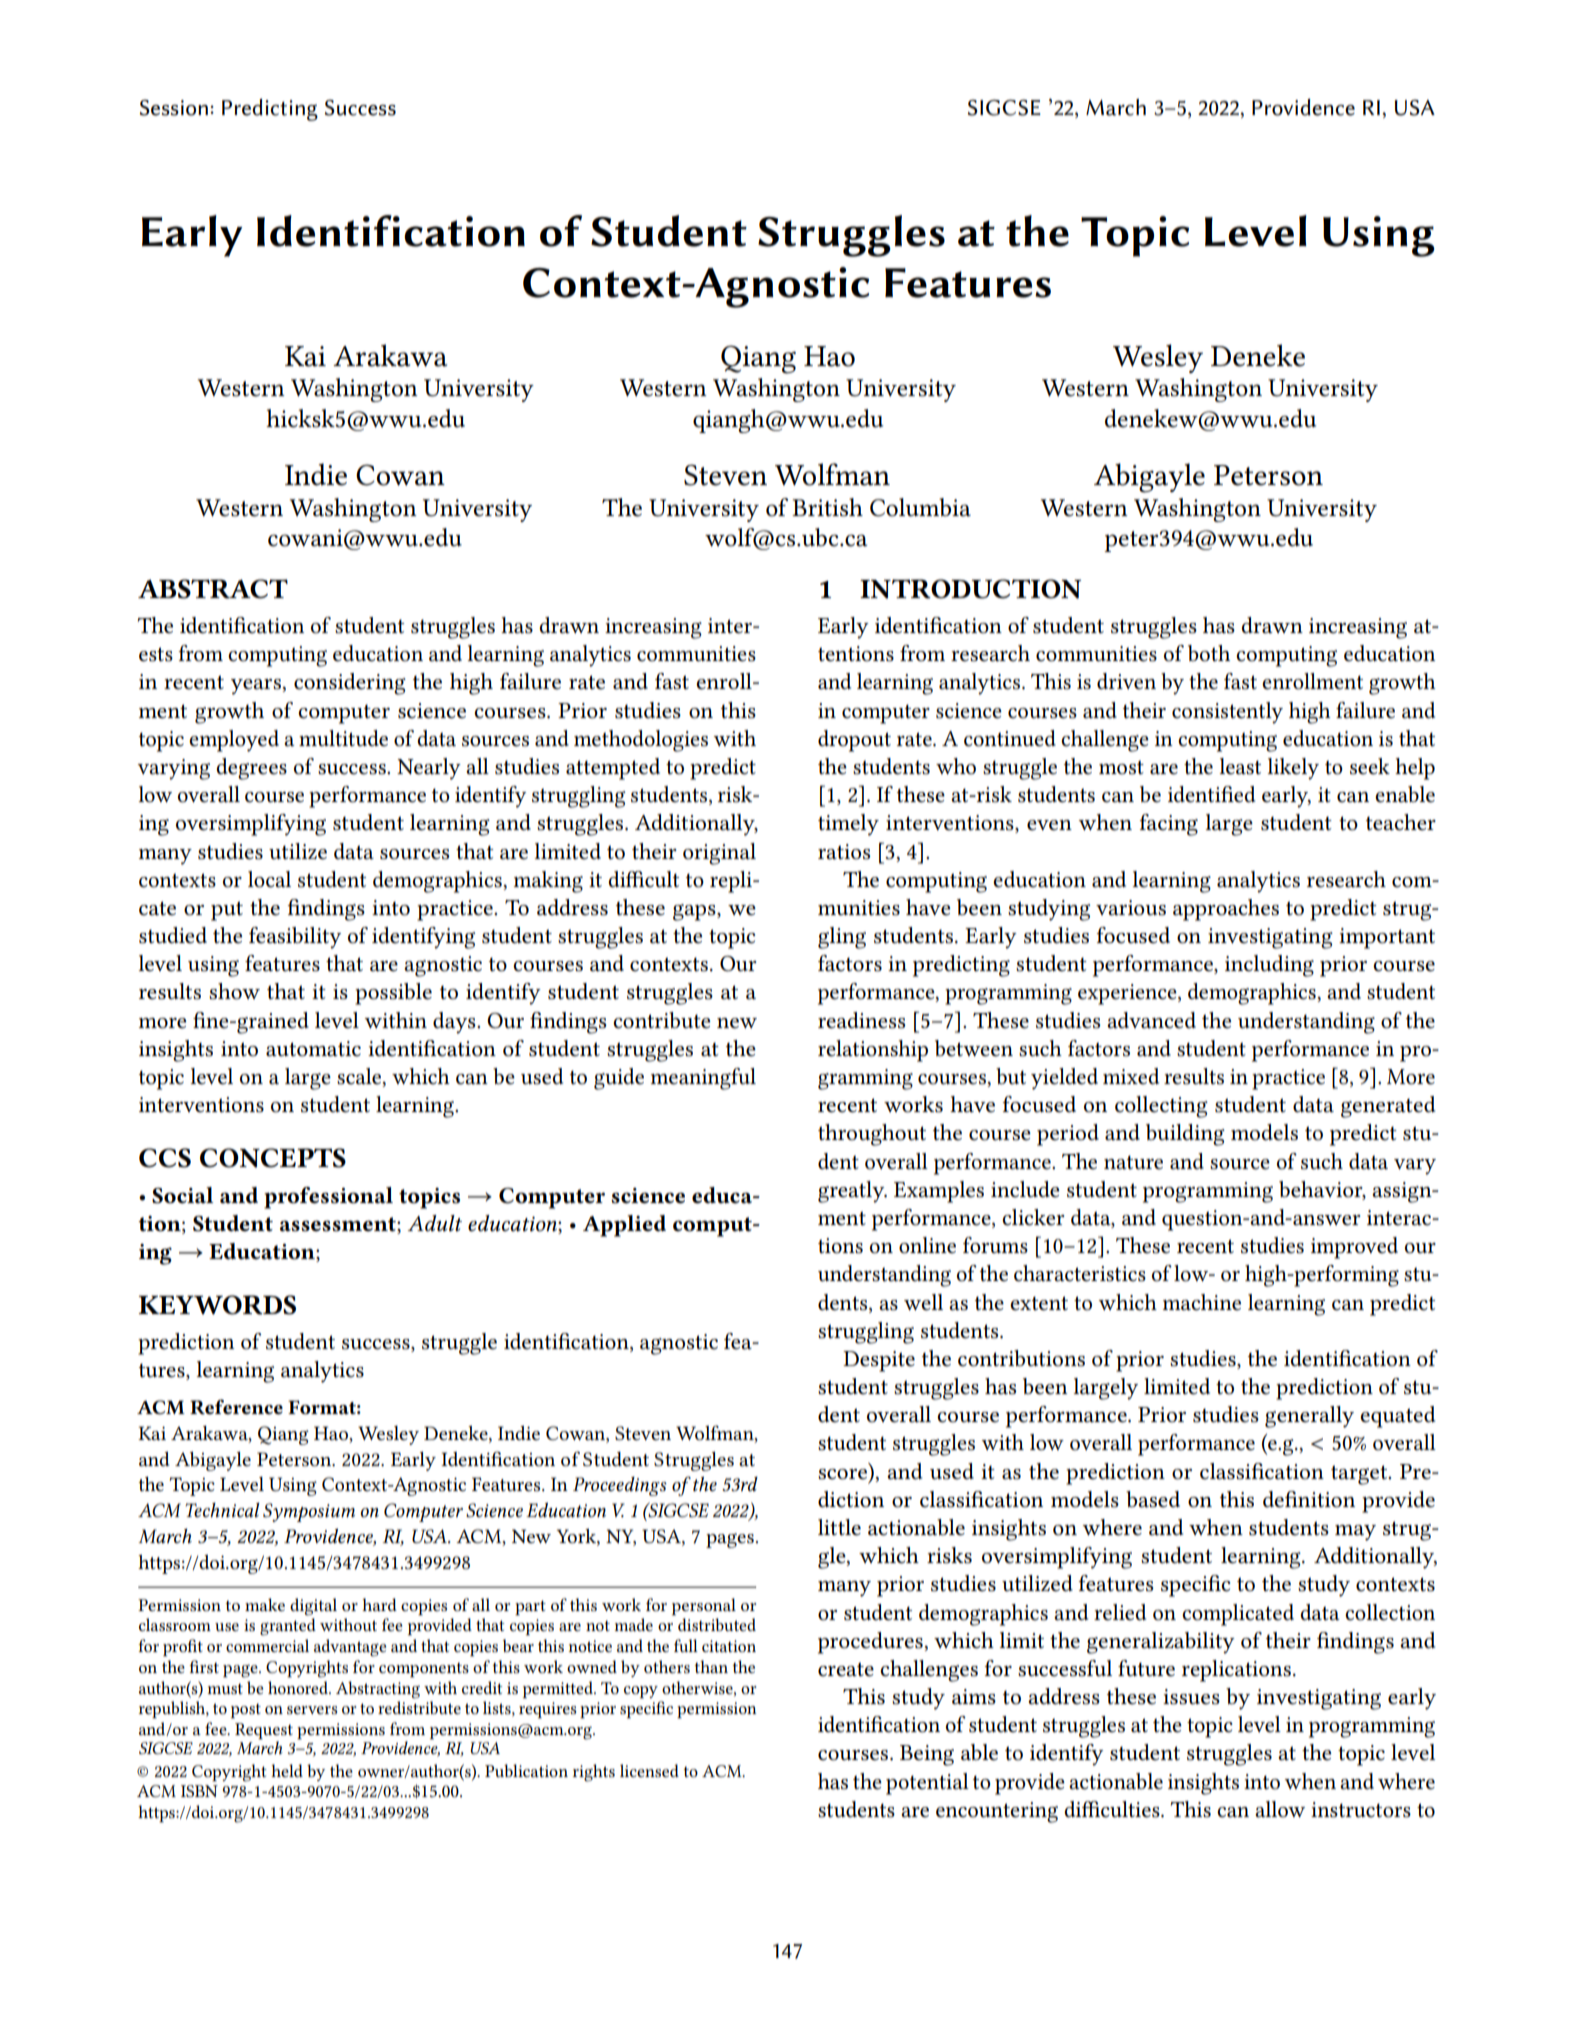 This document has height=2037, width=1574. What do you see at coordinates (920, 507) in the document?
I see `Columbia` at bounding box center [920, 507].
